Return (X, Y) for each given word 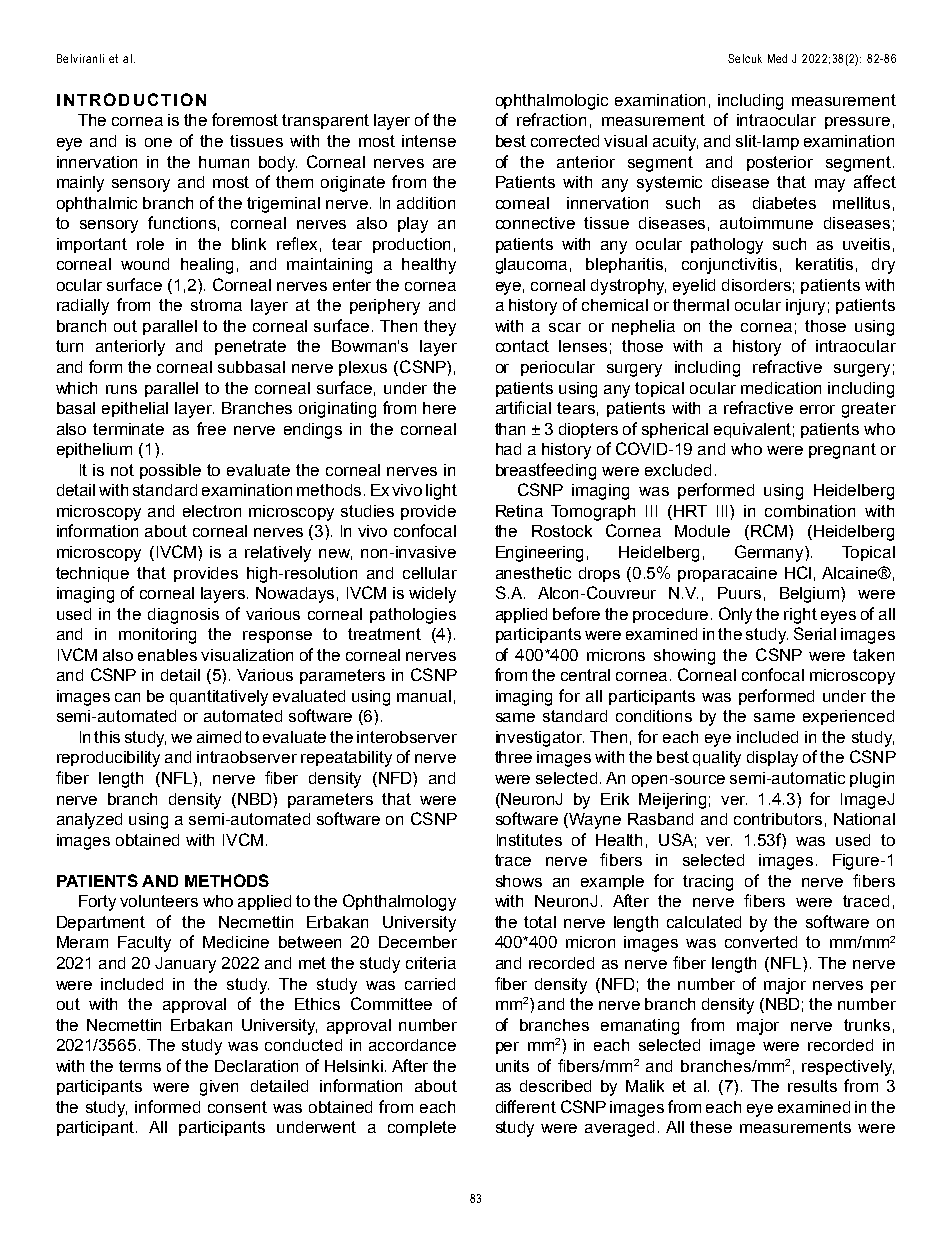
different (526, 1106)
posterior (780, 163)
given (219, 1088)
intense (429, 141)
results (812, 1086)
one (158, 142)
